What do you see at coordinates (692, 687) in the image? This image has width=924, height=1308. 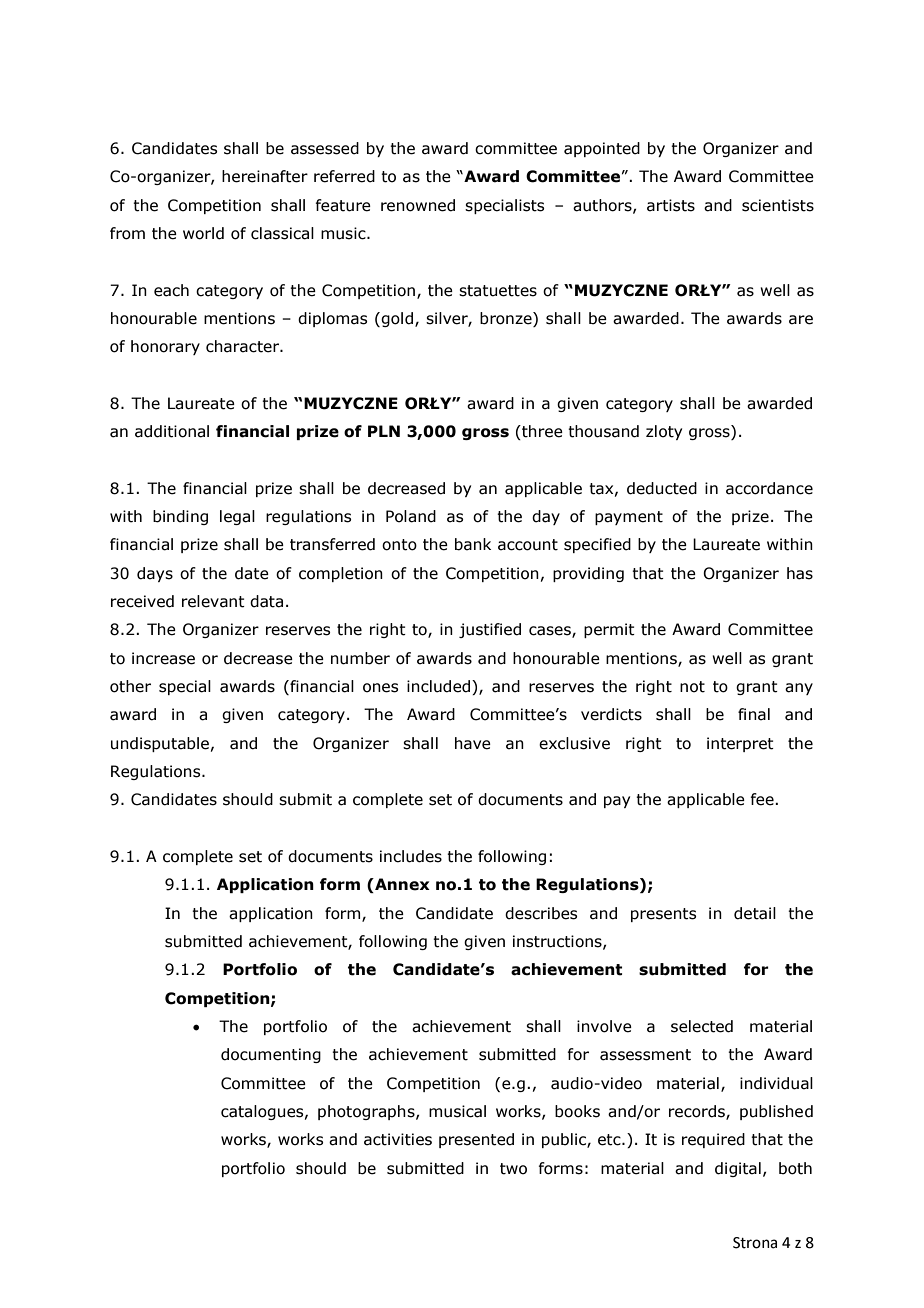 I see `not` at bounding box center [692, 687].
